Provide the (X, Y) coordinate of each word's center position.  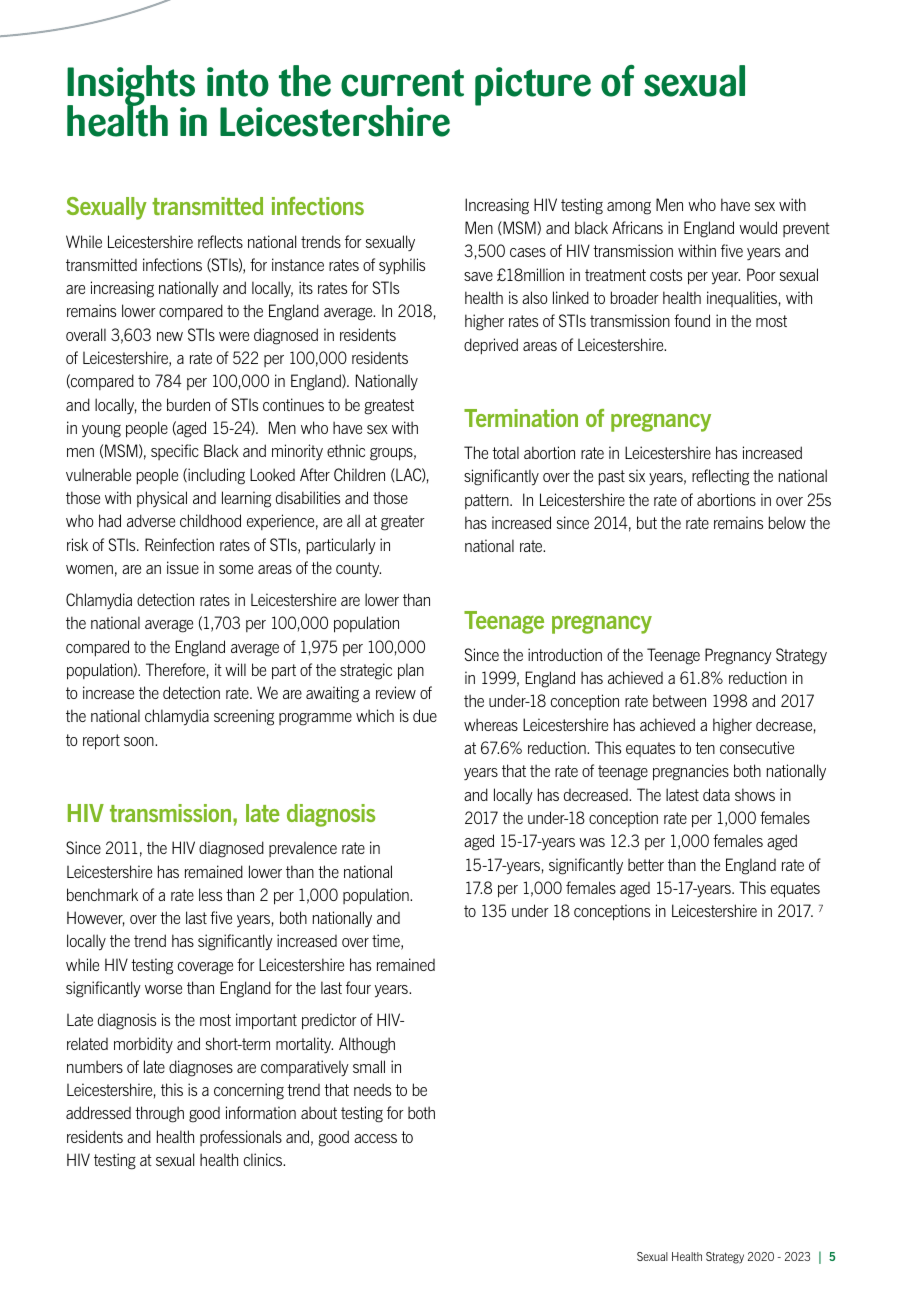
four (358, 987)
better (646, 864)
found (692, 320)
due (425, 715)
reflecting (720, 477)
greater (403, 523)
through (159, 1114)
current (402, 83)
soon (140, 741)
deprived (491, 346)
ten (705, 748)
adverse (151, 520)
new (170, 336)
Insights (131, 87)
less (210, 894)
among (629, 208)
